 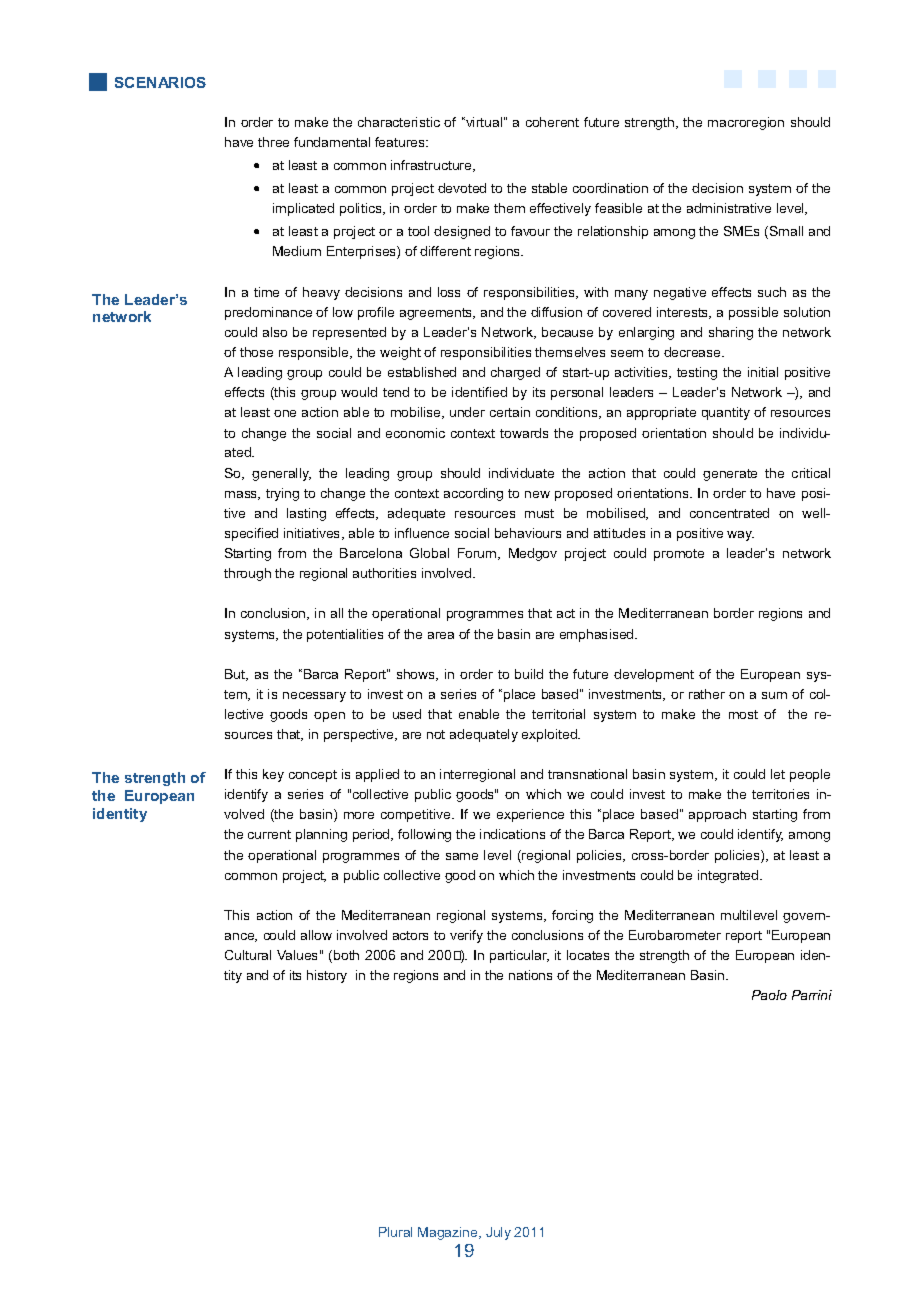 What do you see at coordinates (273, 142) in the page?
I see `three` at bounding box center [273, 142].
